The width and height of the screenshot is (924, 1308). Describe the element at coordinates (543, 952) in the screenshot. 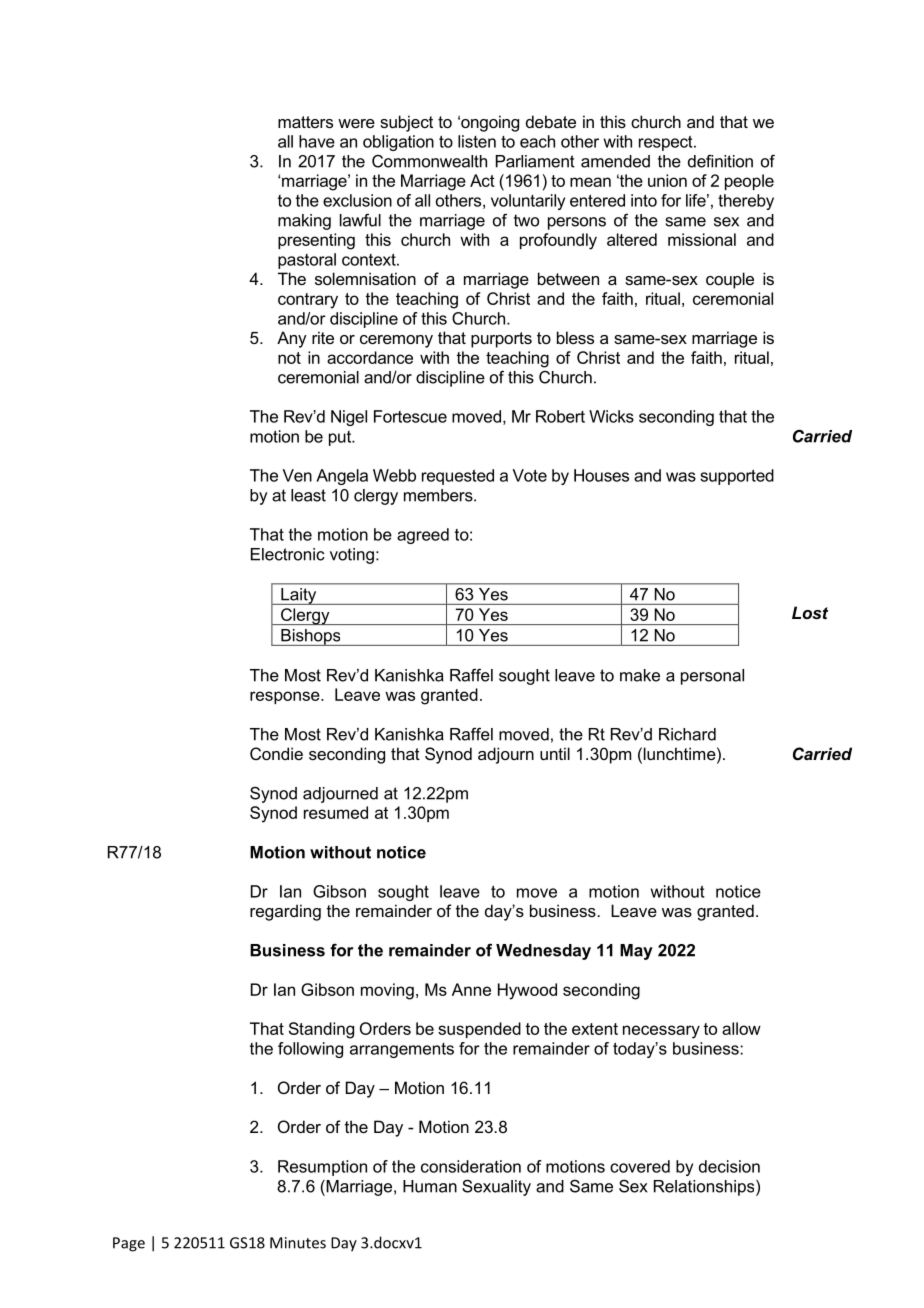

I see `Wednesday` at that location.
